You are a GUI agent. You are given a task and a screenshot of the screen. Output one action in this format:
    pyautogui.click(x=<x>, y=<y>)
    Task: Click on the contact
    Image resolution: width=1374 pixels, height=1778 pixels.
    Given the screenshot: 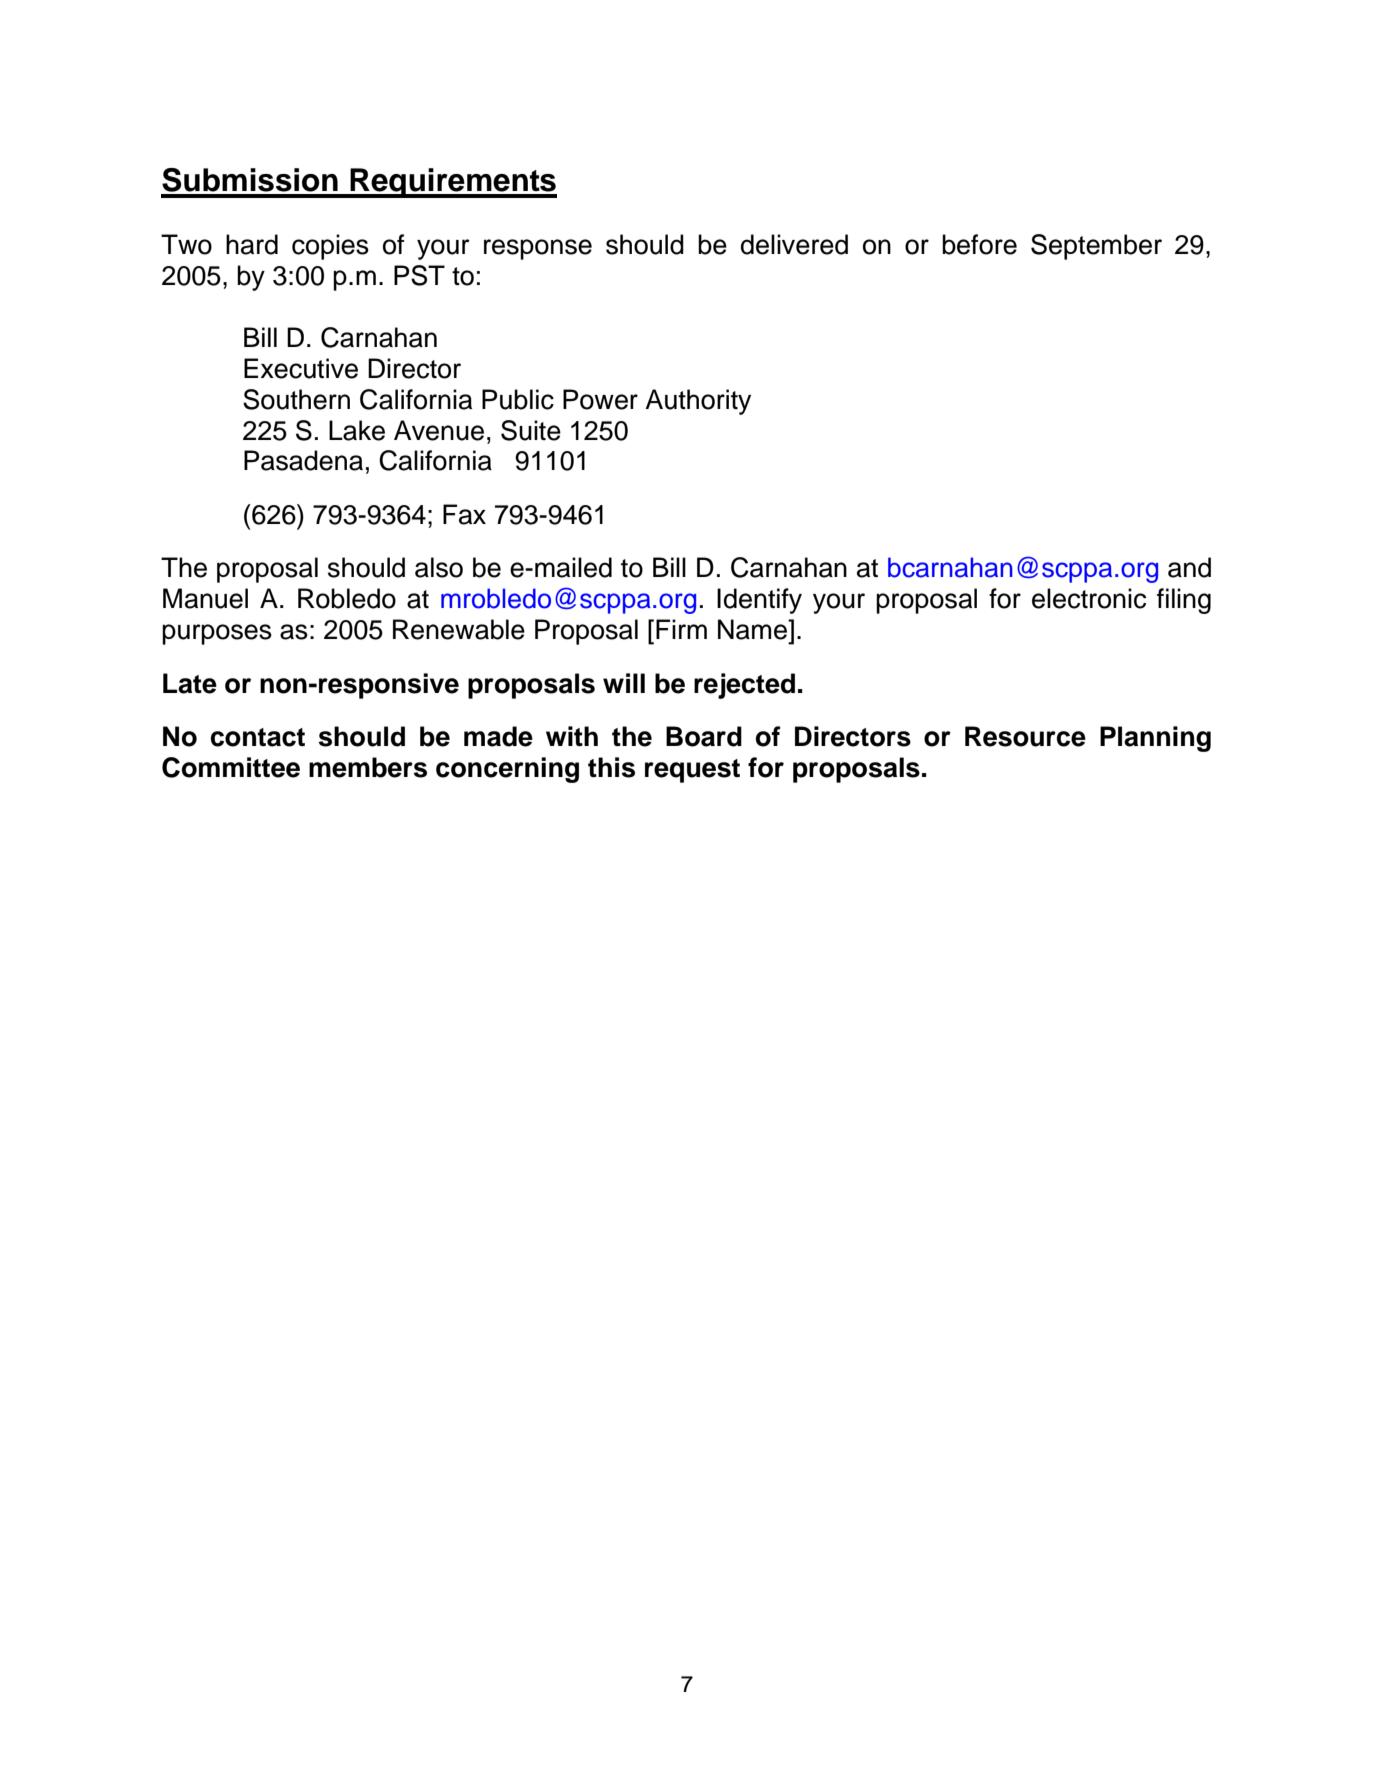 What is the action you would take?
    pyautogui.click(x=258, y=737)
